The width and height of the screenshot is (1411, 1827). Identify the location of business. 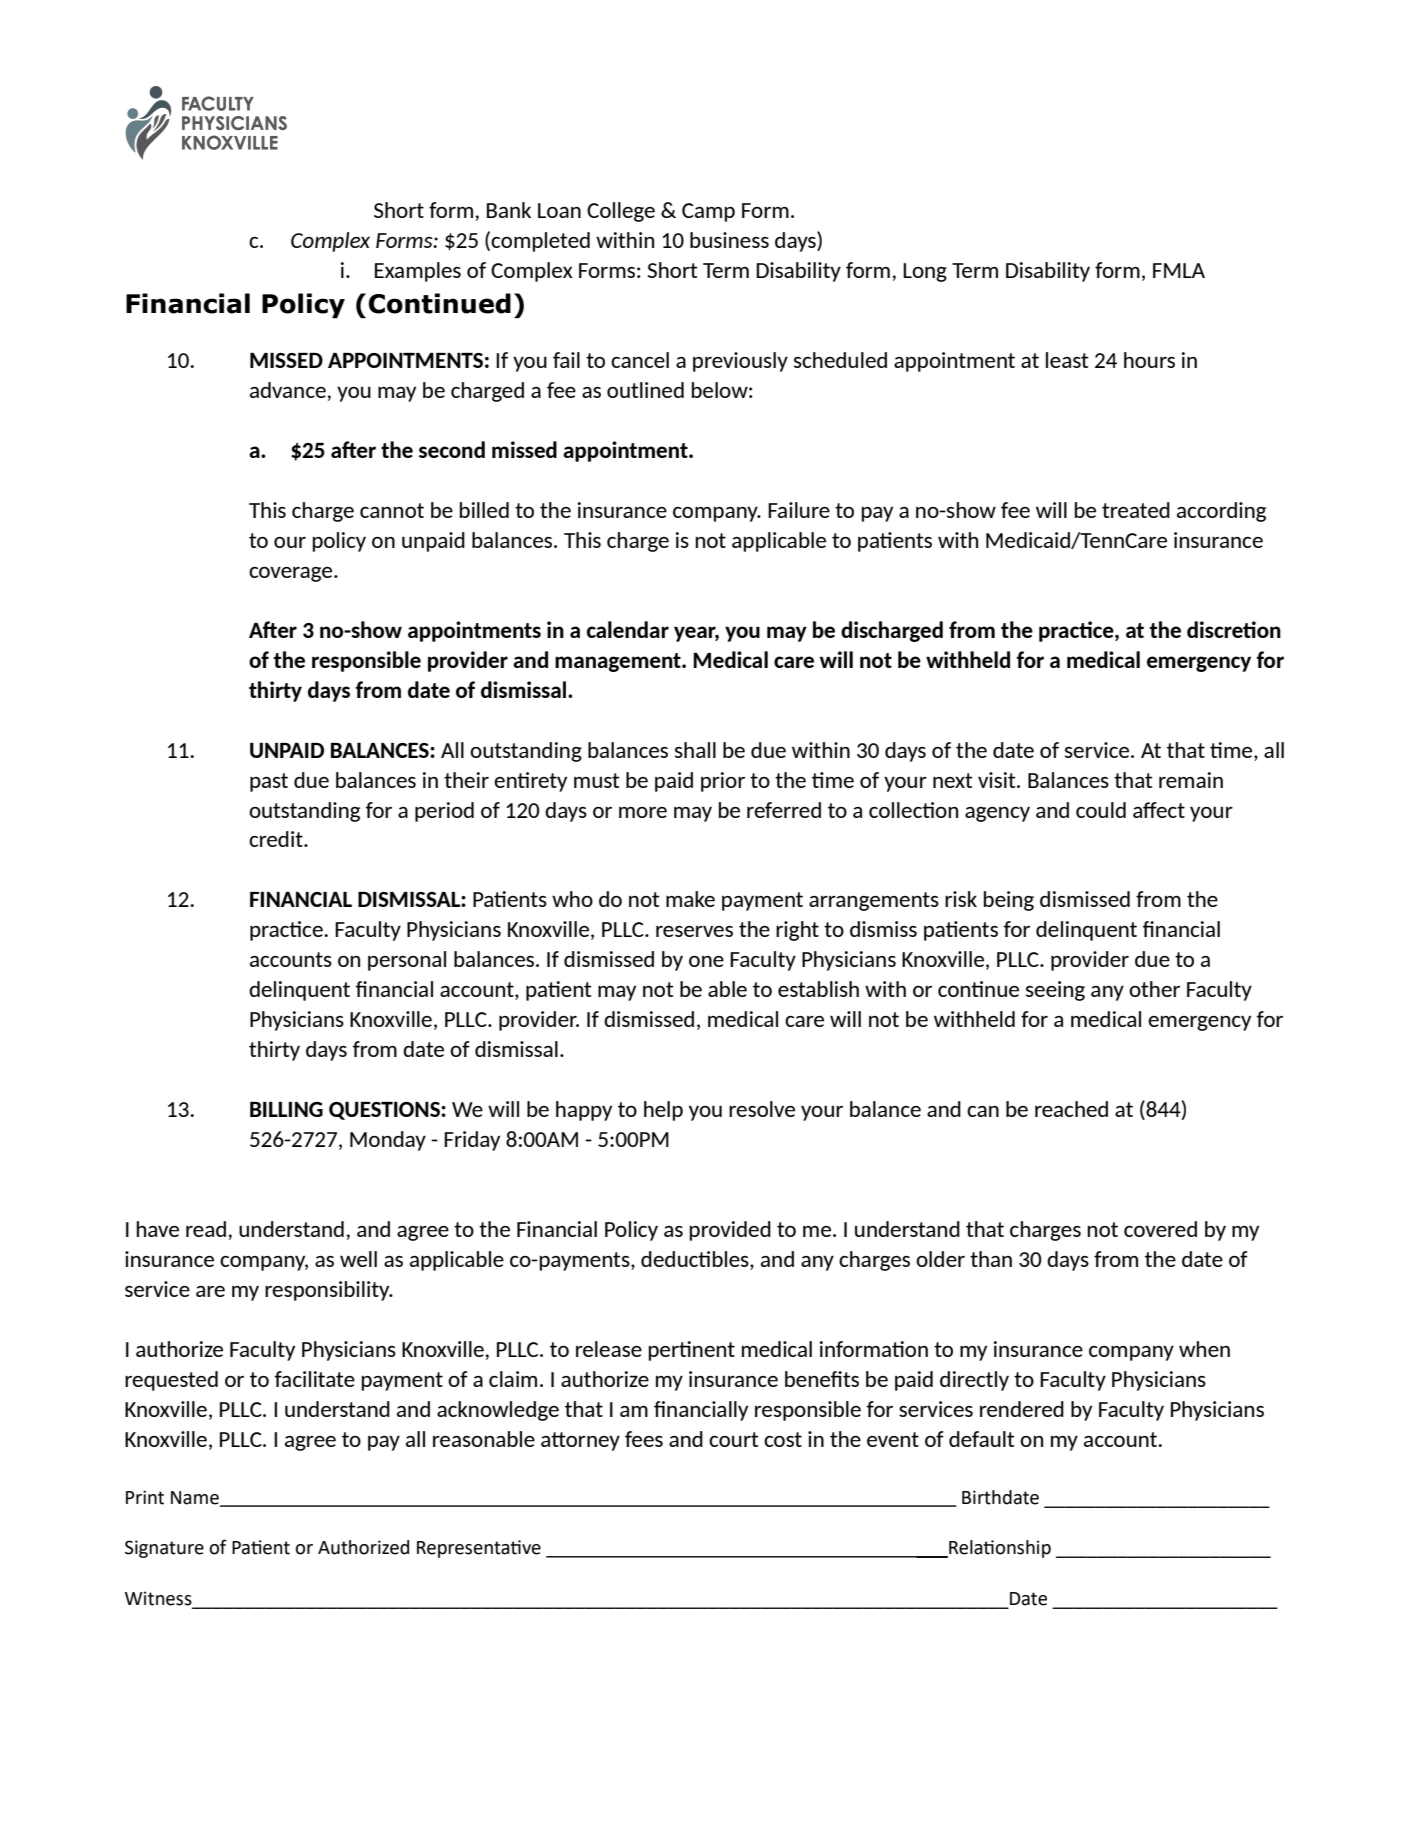
(729, 240).
